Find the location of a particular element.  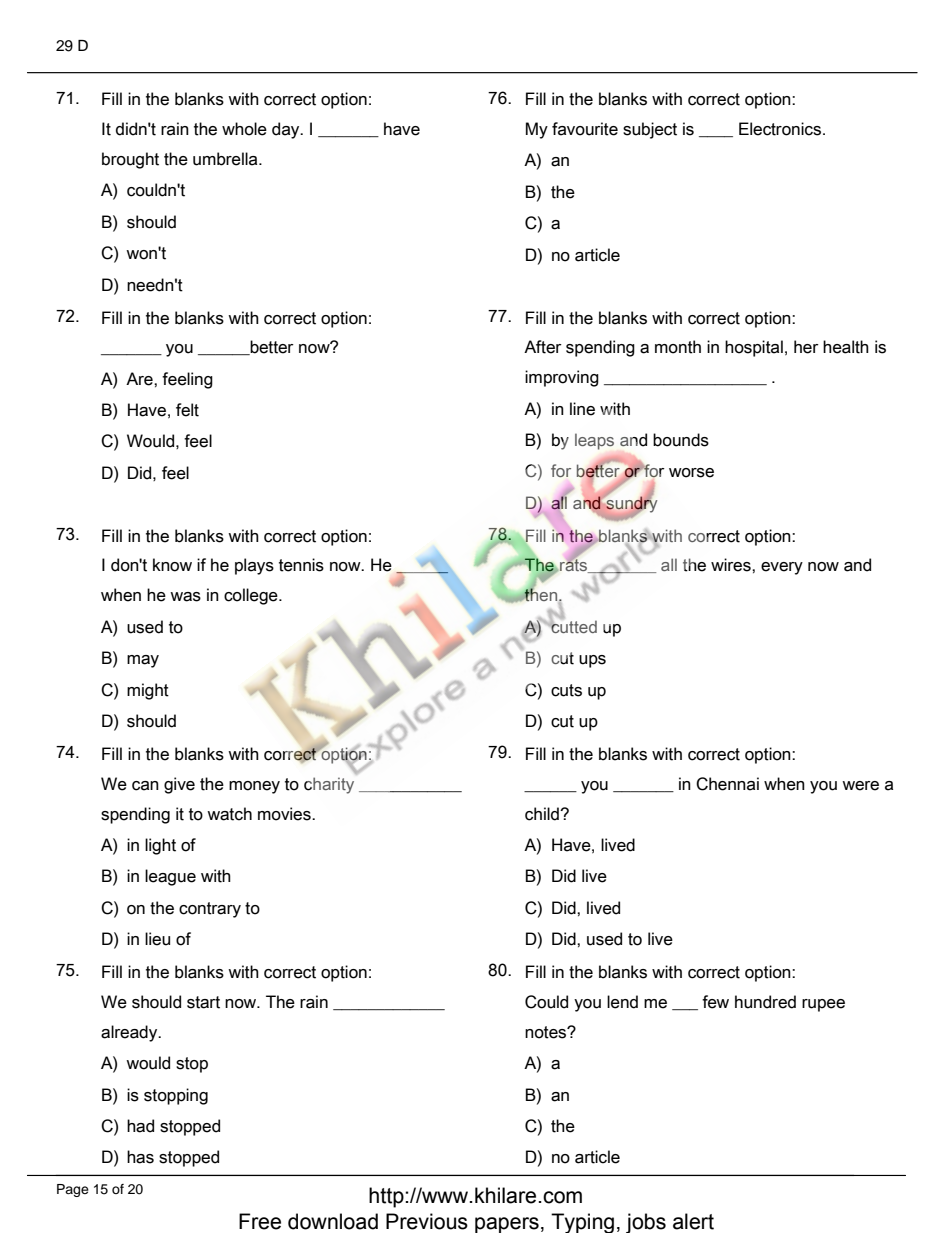

Chennai is located at coordinates (727, 784).
